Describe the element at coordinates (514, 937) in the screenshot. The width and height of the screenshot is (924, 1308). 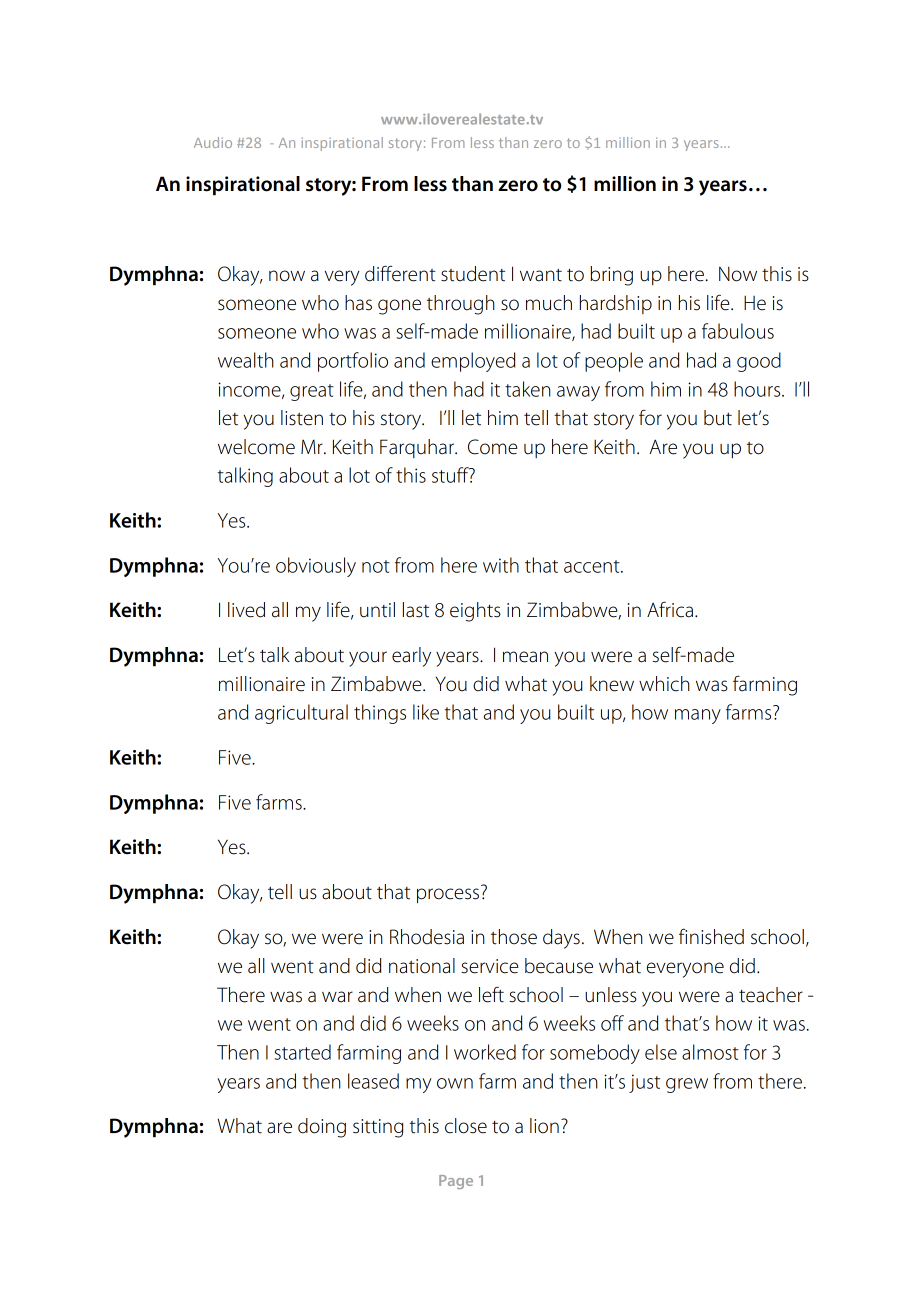
I see `those` at that location.
